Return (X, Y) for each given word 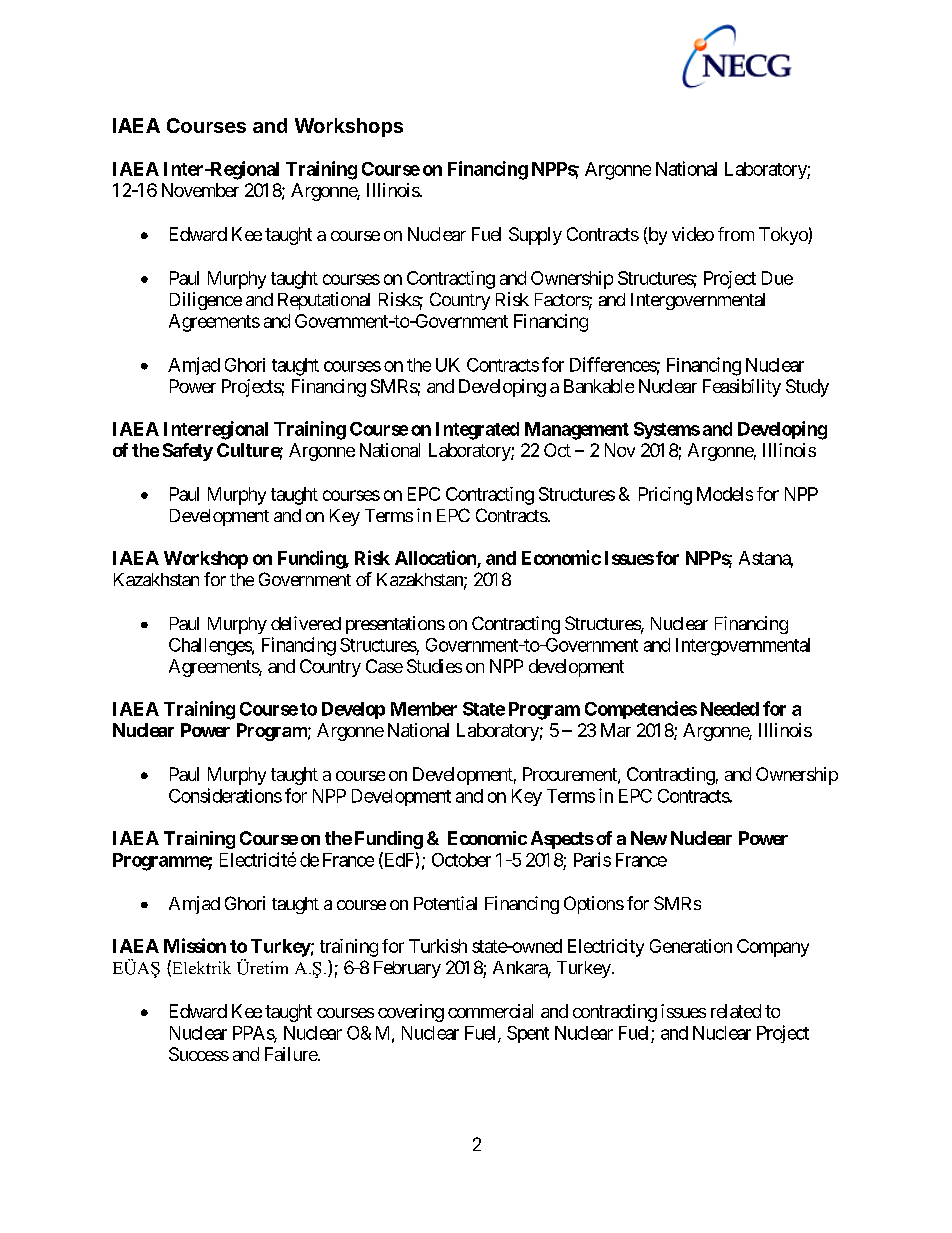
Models (725, 494)
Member (424, 709)
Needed (730, 709)
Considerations (225, 795)
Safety (188, 452)
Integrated (477, 431)
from (736, 234)
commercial (490, 1011)
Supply (535, 236)
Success (199, 1054)
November (200, 190)
